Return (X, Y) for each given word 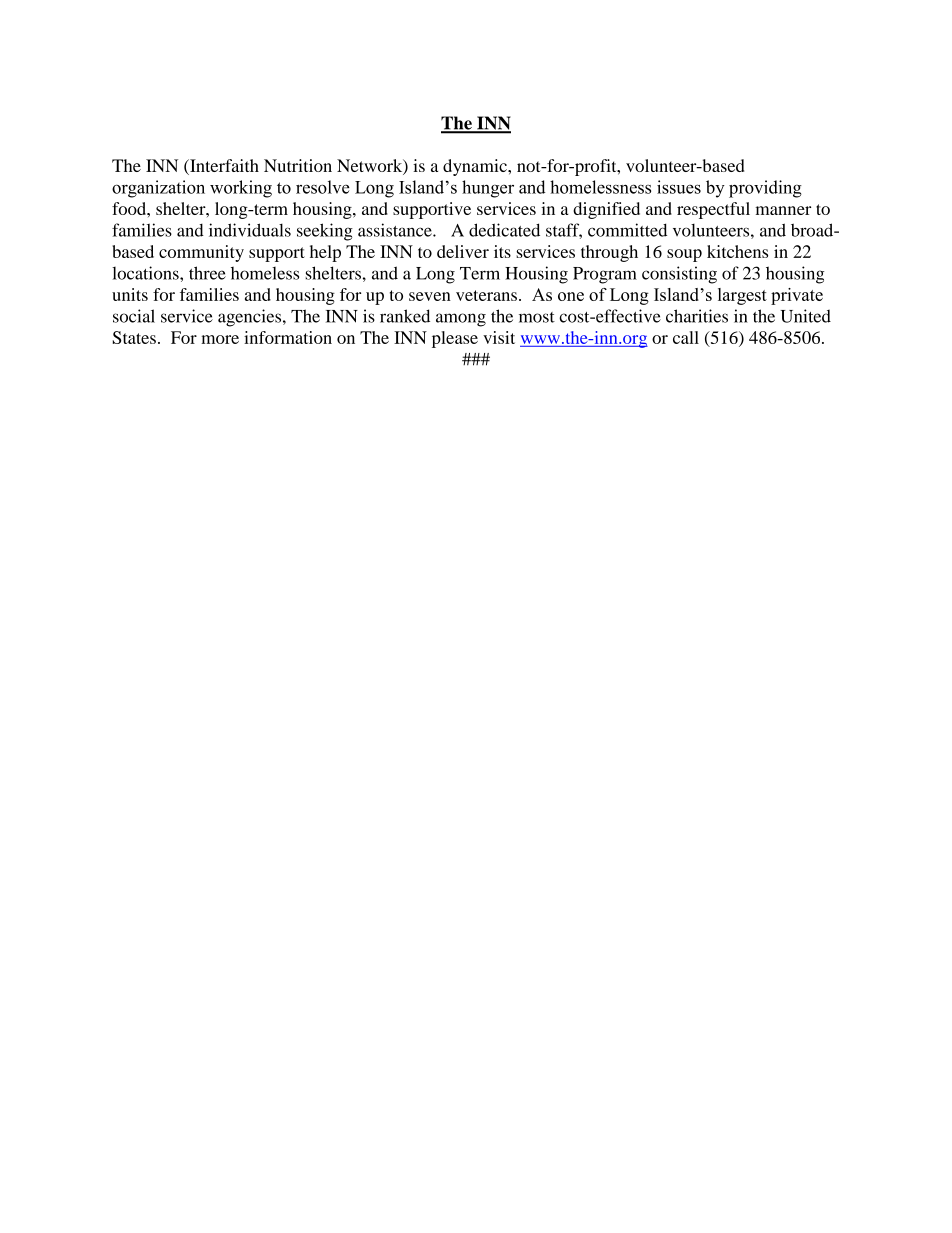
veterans (486, 295)
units (130, 294)
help (325, 253)
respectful (713, 210)
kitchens (737, 251)
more (220, 339)
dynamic (476, 167)
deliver (463, 251)
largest (742, 296)
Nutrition (298, 165)
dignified (606, 210)
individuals (250, 230)
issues (679, 187)
